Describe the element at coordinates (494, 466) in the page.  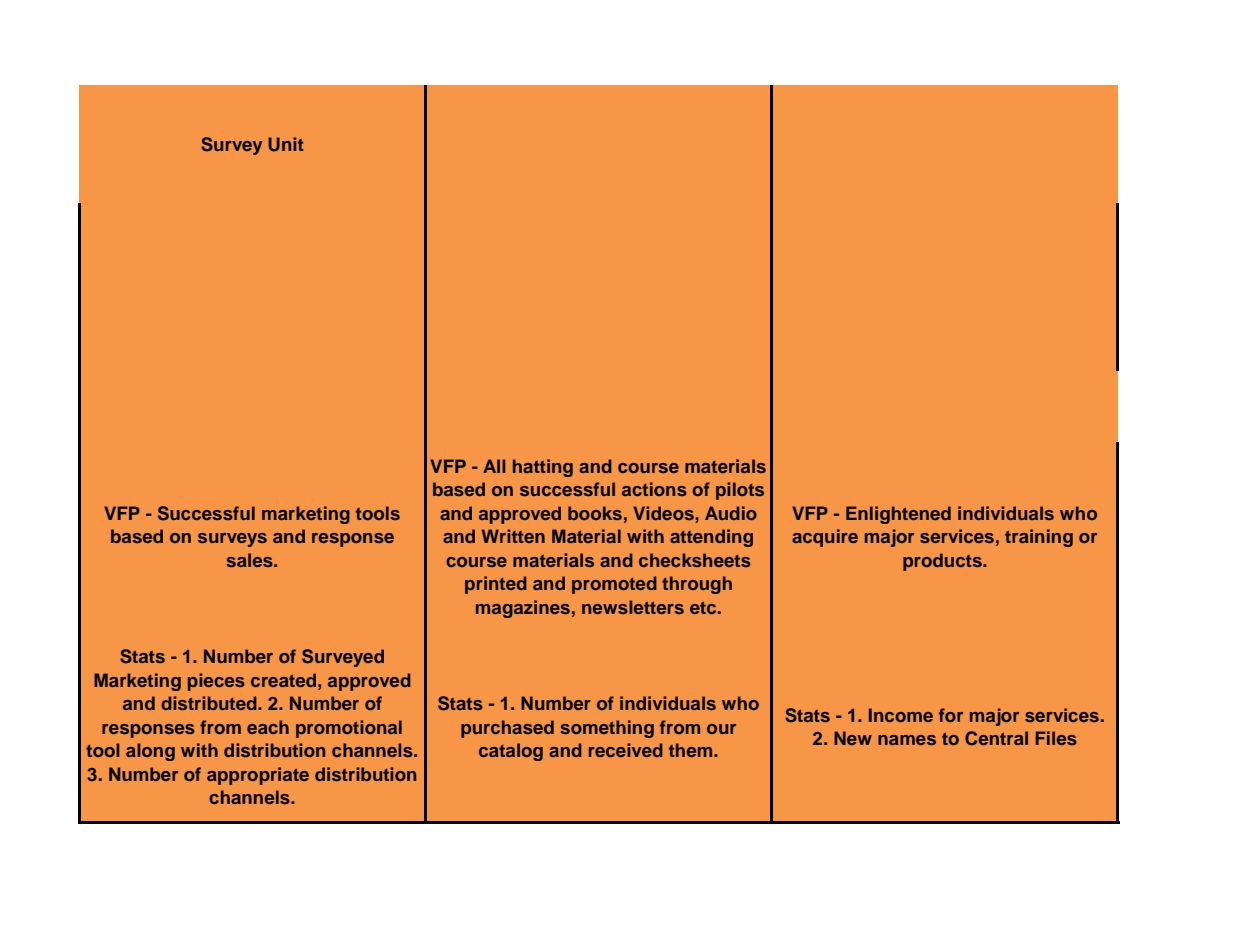
I see `All` at that location.
